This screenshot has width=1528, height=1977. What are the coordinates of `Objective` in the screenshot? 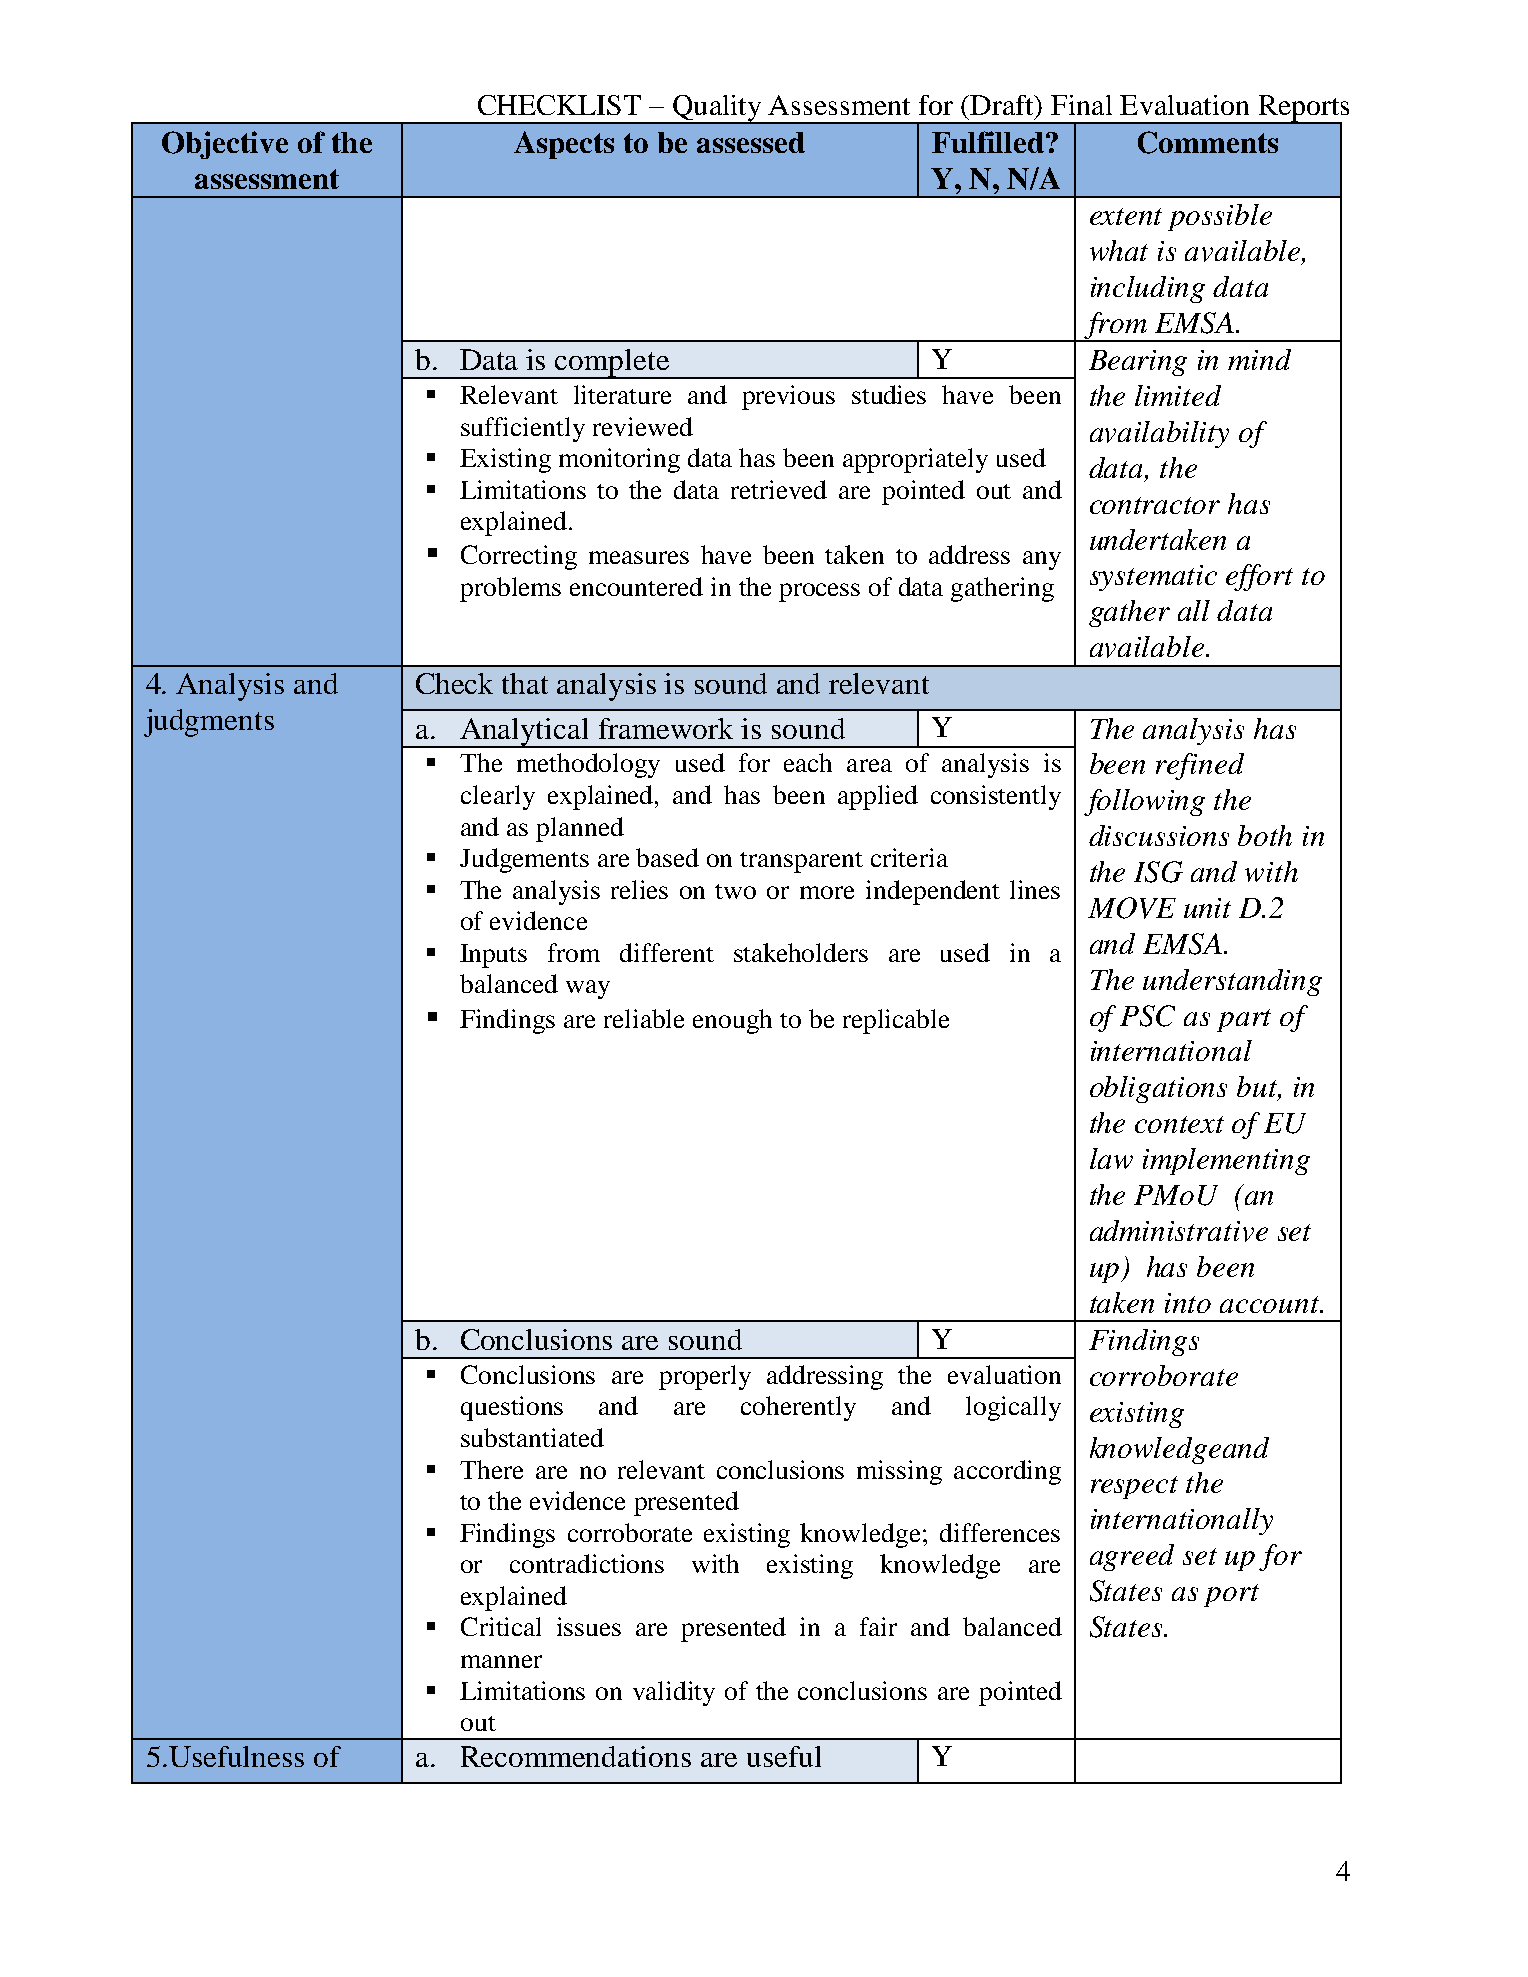 It's located at (225, 145).
